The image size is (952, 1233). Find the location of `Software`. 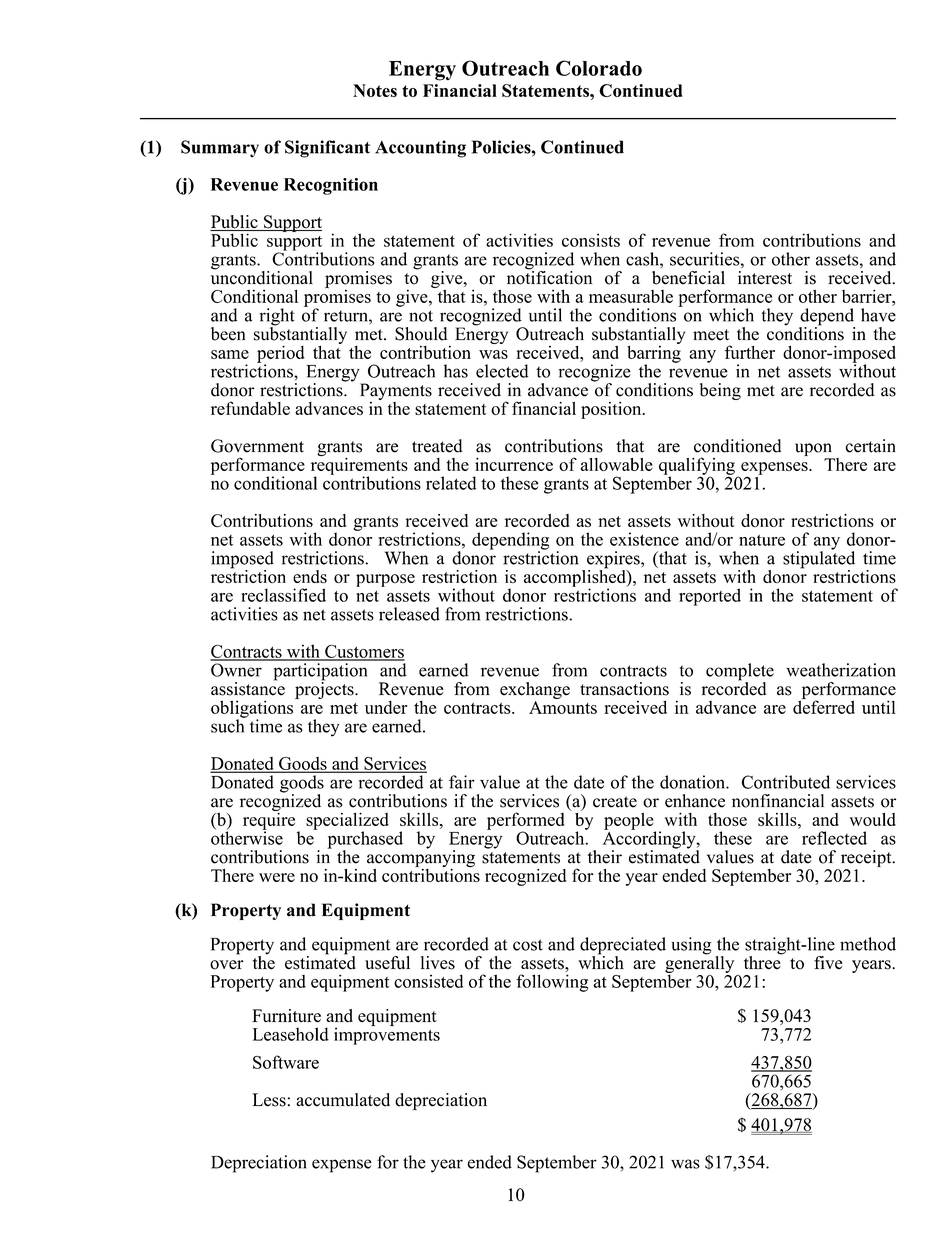

Software is located at coordinates (286, 1062).
